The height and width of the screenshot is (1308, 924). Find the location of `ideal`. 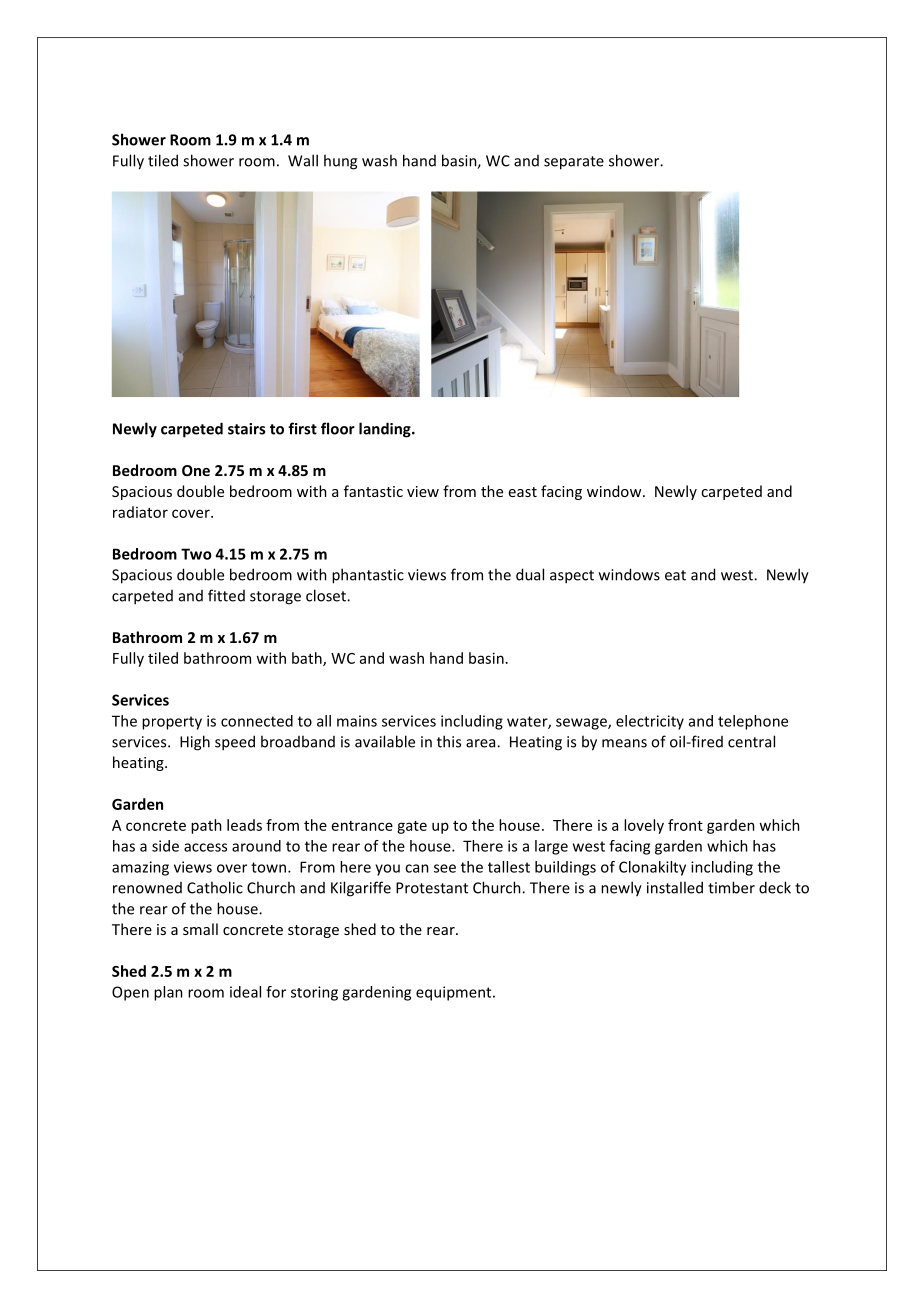

ideal is located at coordinates (245, 992).
